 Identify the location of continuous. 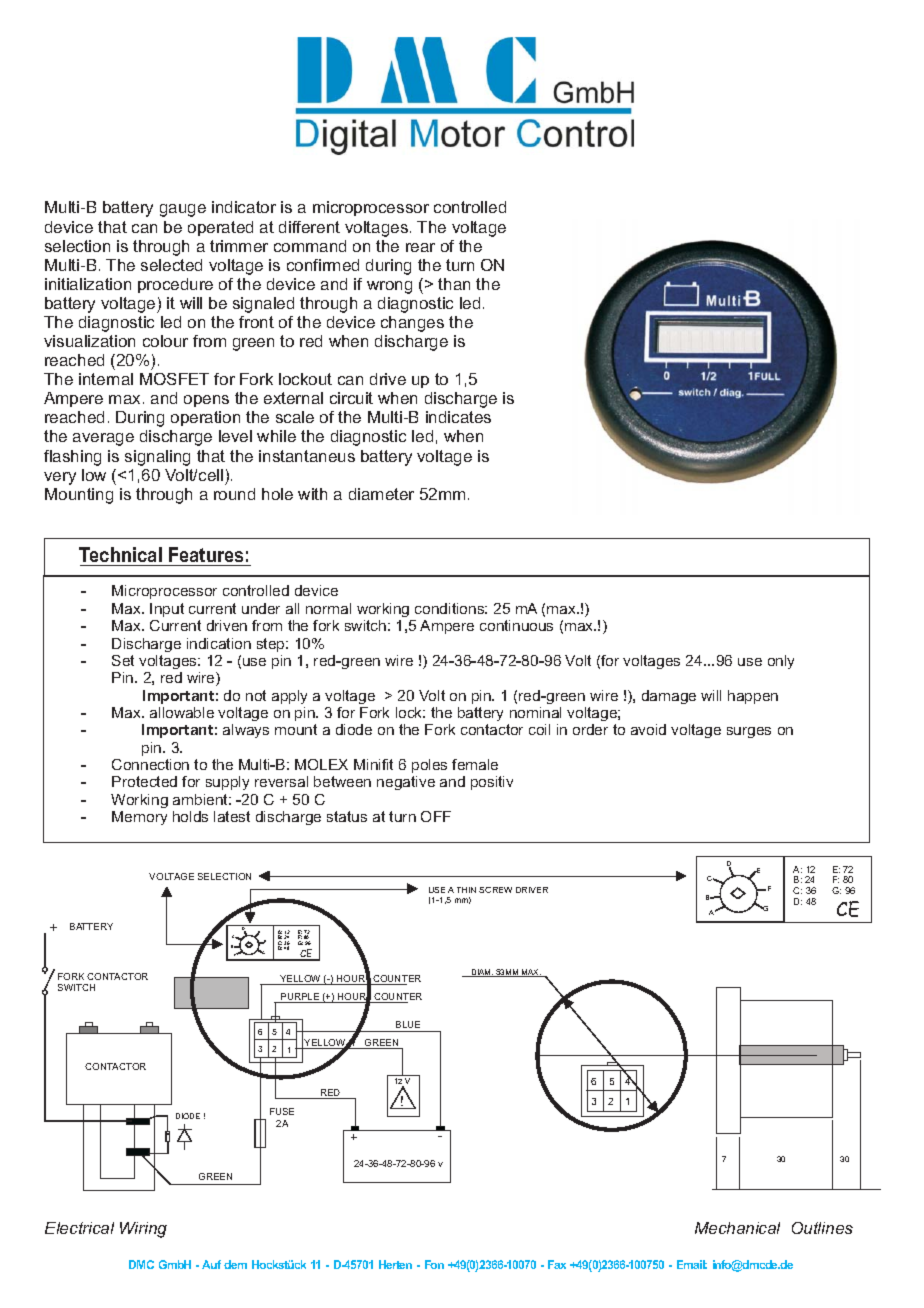
(516, 625).
